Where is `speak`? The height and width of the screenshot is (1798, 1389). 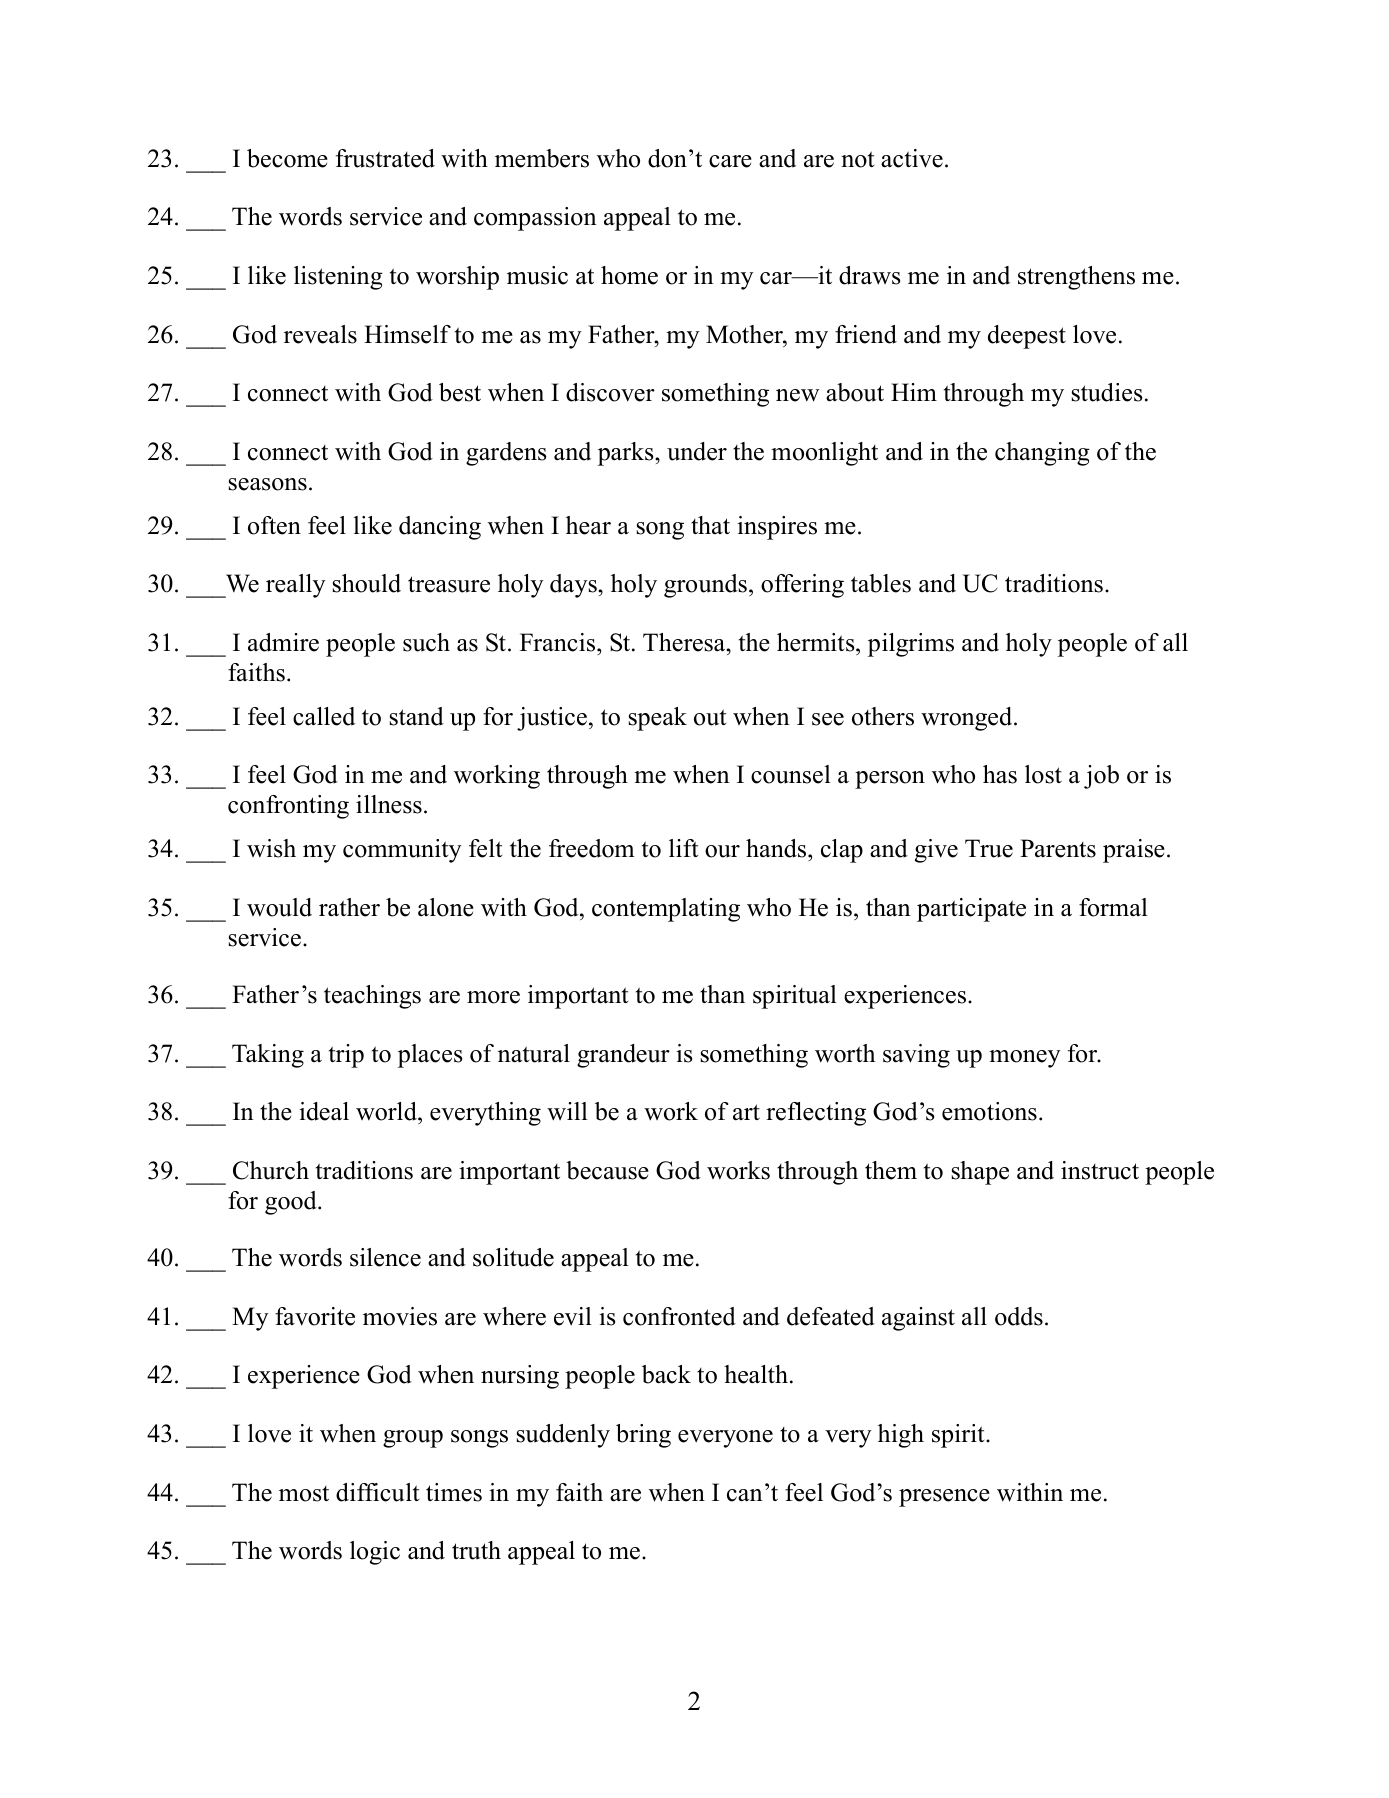
speak is located at coordinates (657, 719).
